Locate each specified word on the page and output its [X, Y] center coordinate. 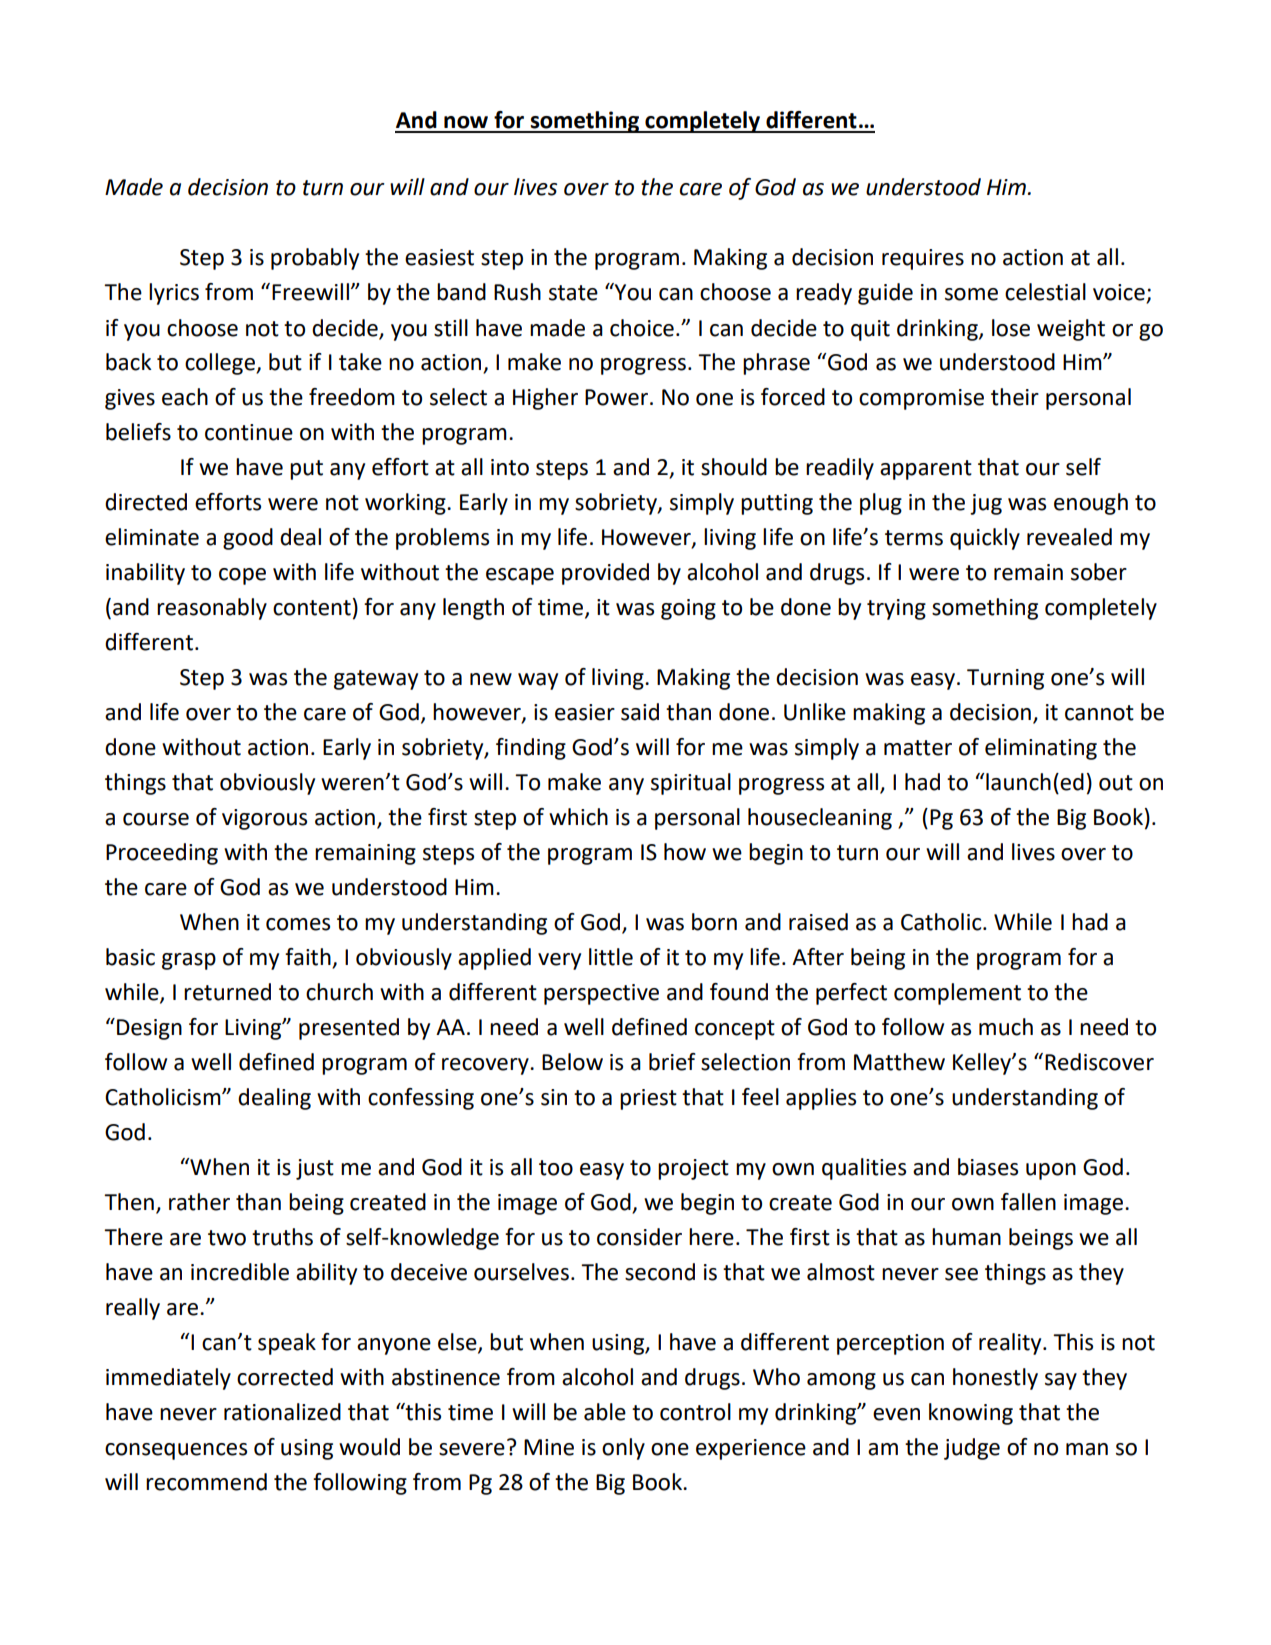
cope [242, 576]
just [315, 1169]
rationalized [282, 1412]
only [623, 1449]
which [578, 817]
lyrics [174, 294]
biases [988, 1167]
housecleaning [820, 819]
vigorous [264, 819]
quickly [985, 539]
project [693, 1169]
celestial [1045, 292]
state [573, 293]
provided [605, 574]
